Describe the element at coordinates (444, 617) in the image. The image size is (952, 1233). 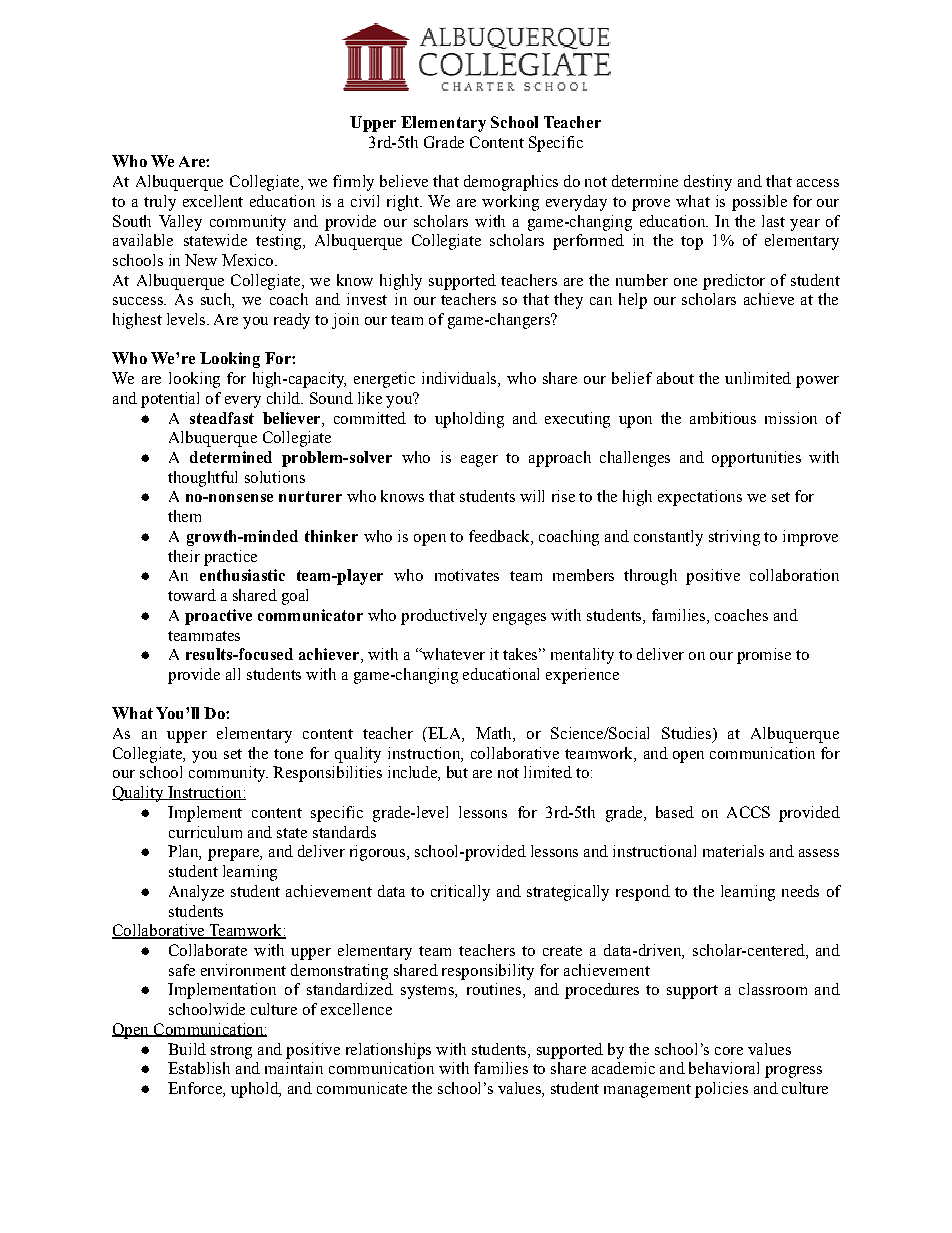
I see `productively` at that location.
